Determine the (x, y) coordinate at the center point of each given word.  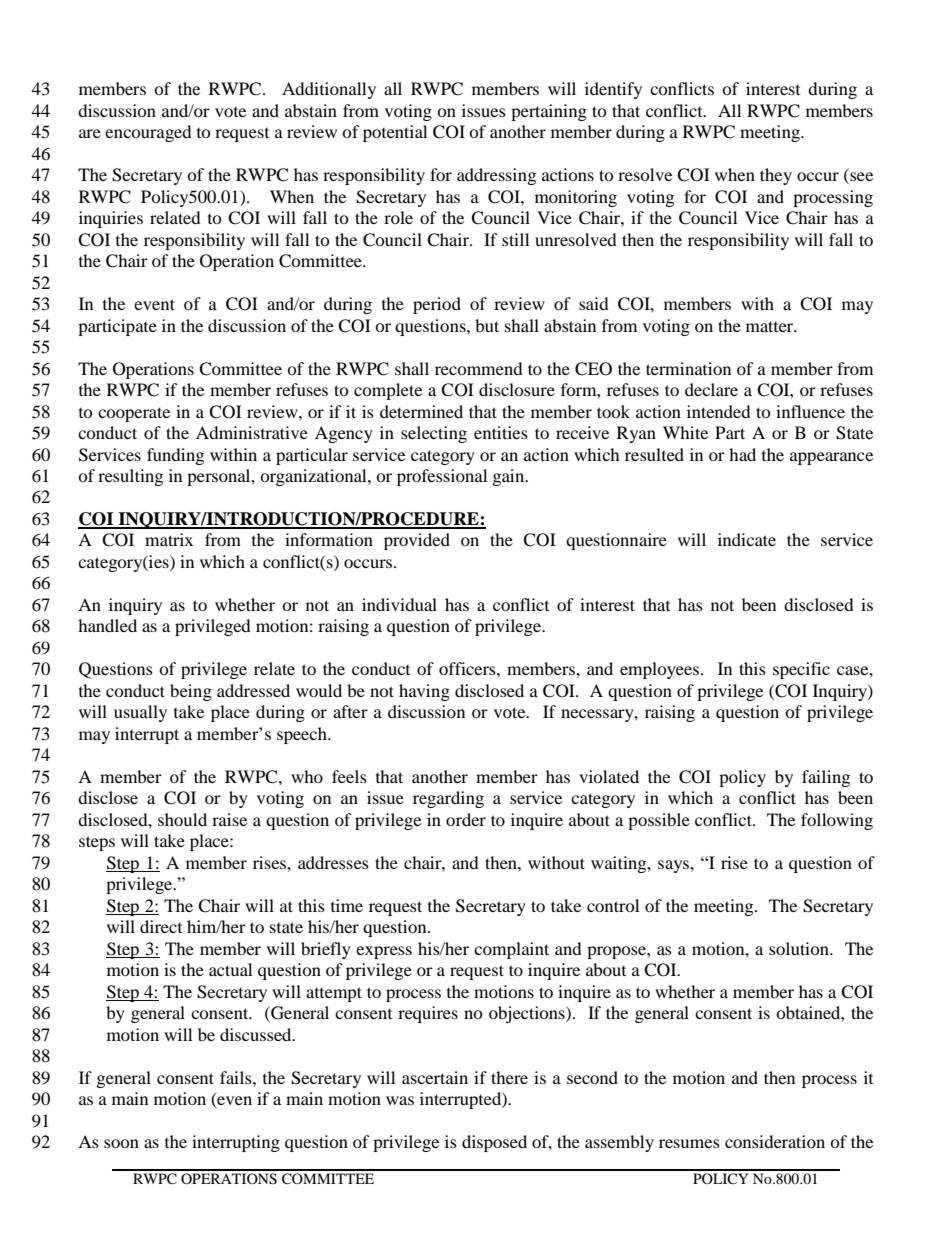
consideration (775, 1141)
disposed (494, 1143)
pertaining (549, 112)
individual (399, 604)
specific (801, 670)
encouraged (148, 133)
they (776, 176)
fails (237, 1077)
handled (107, 625)
